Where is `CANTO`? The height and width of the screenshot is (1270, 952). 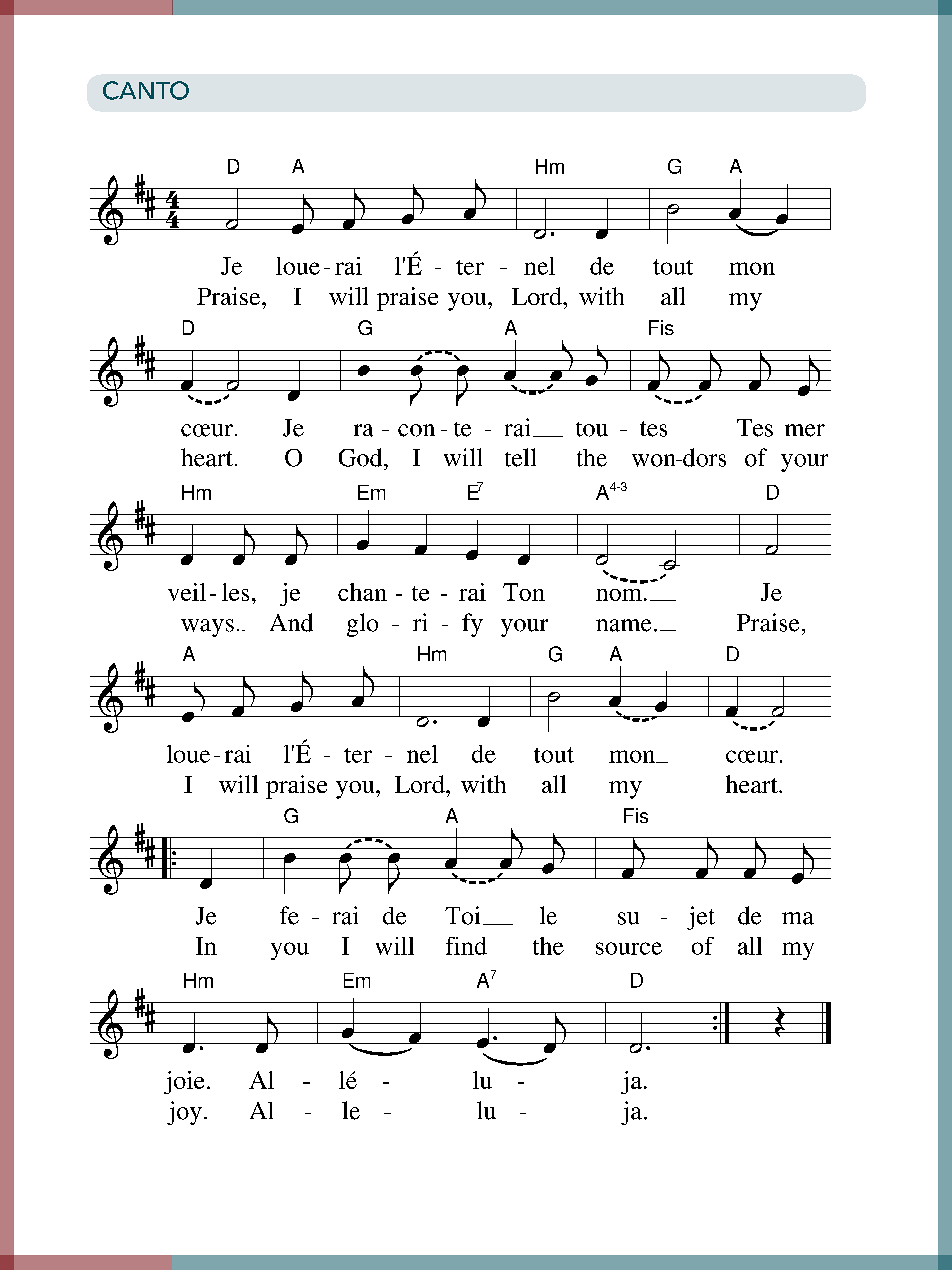 CANTO is located at coordinates (146, 90).
